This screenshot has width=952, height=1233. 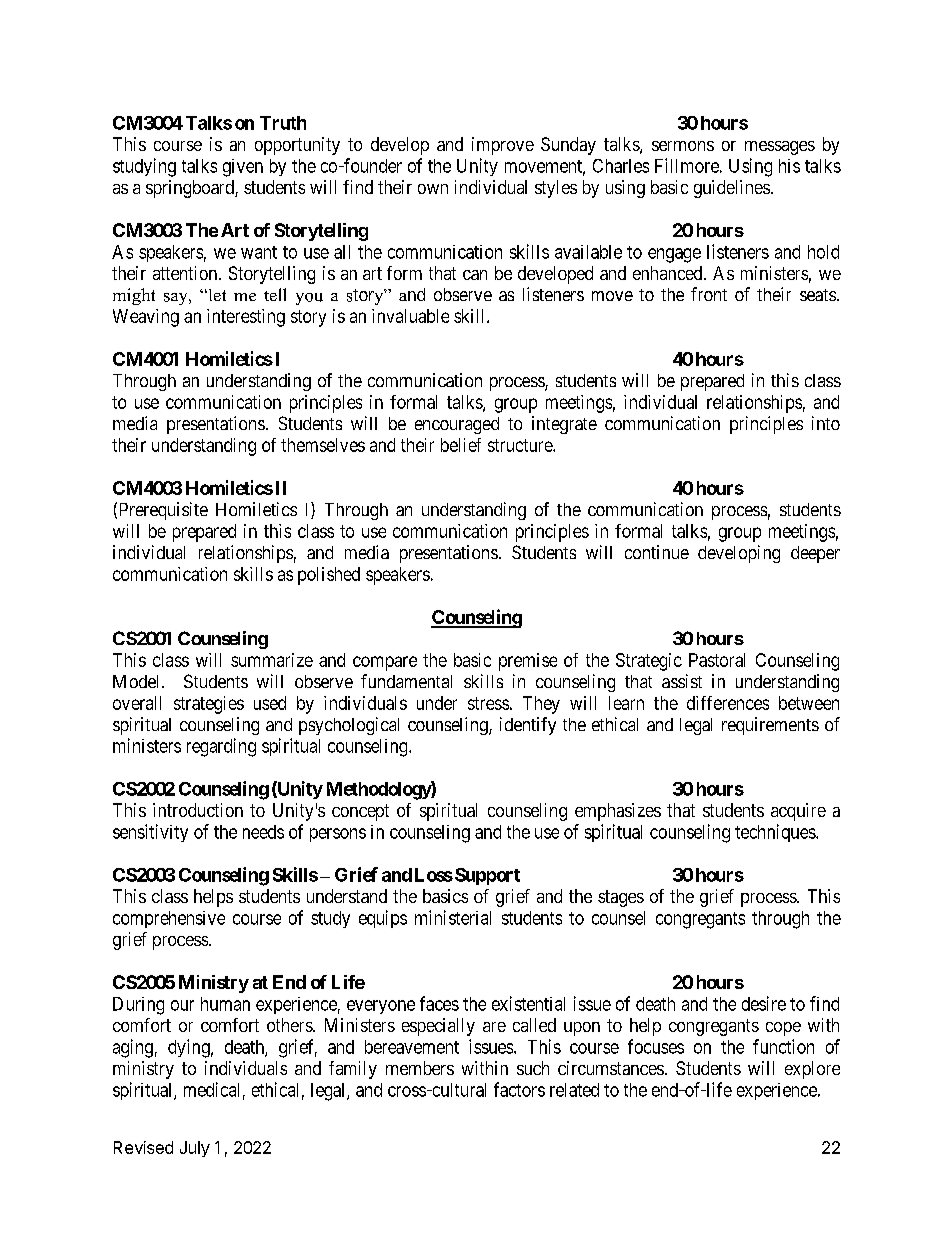 I want to click on factors, so click(x=519, y=1089).
